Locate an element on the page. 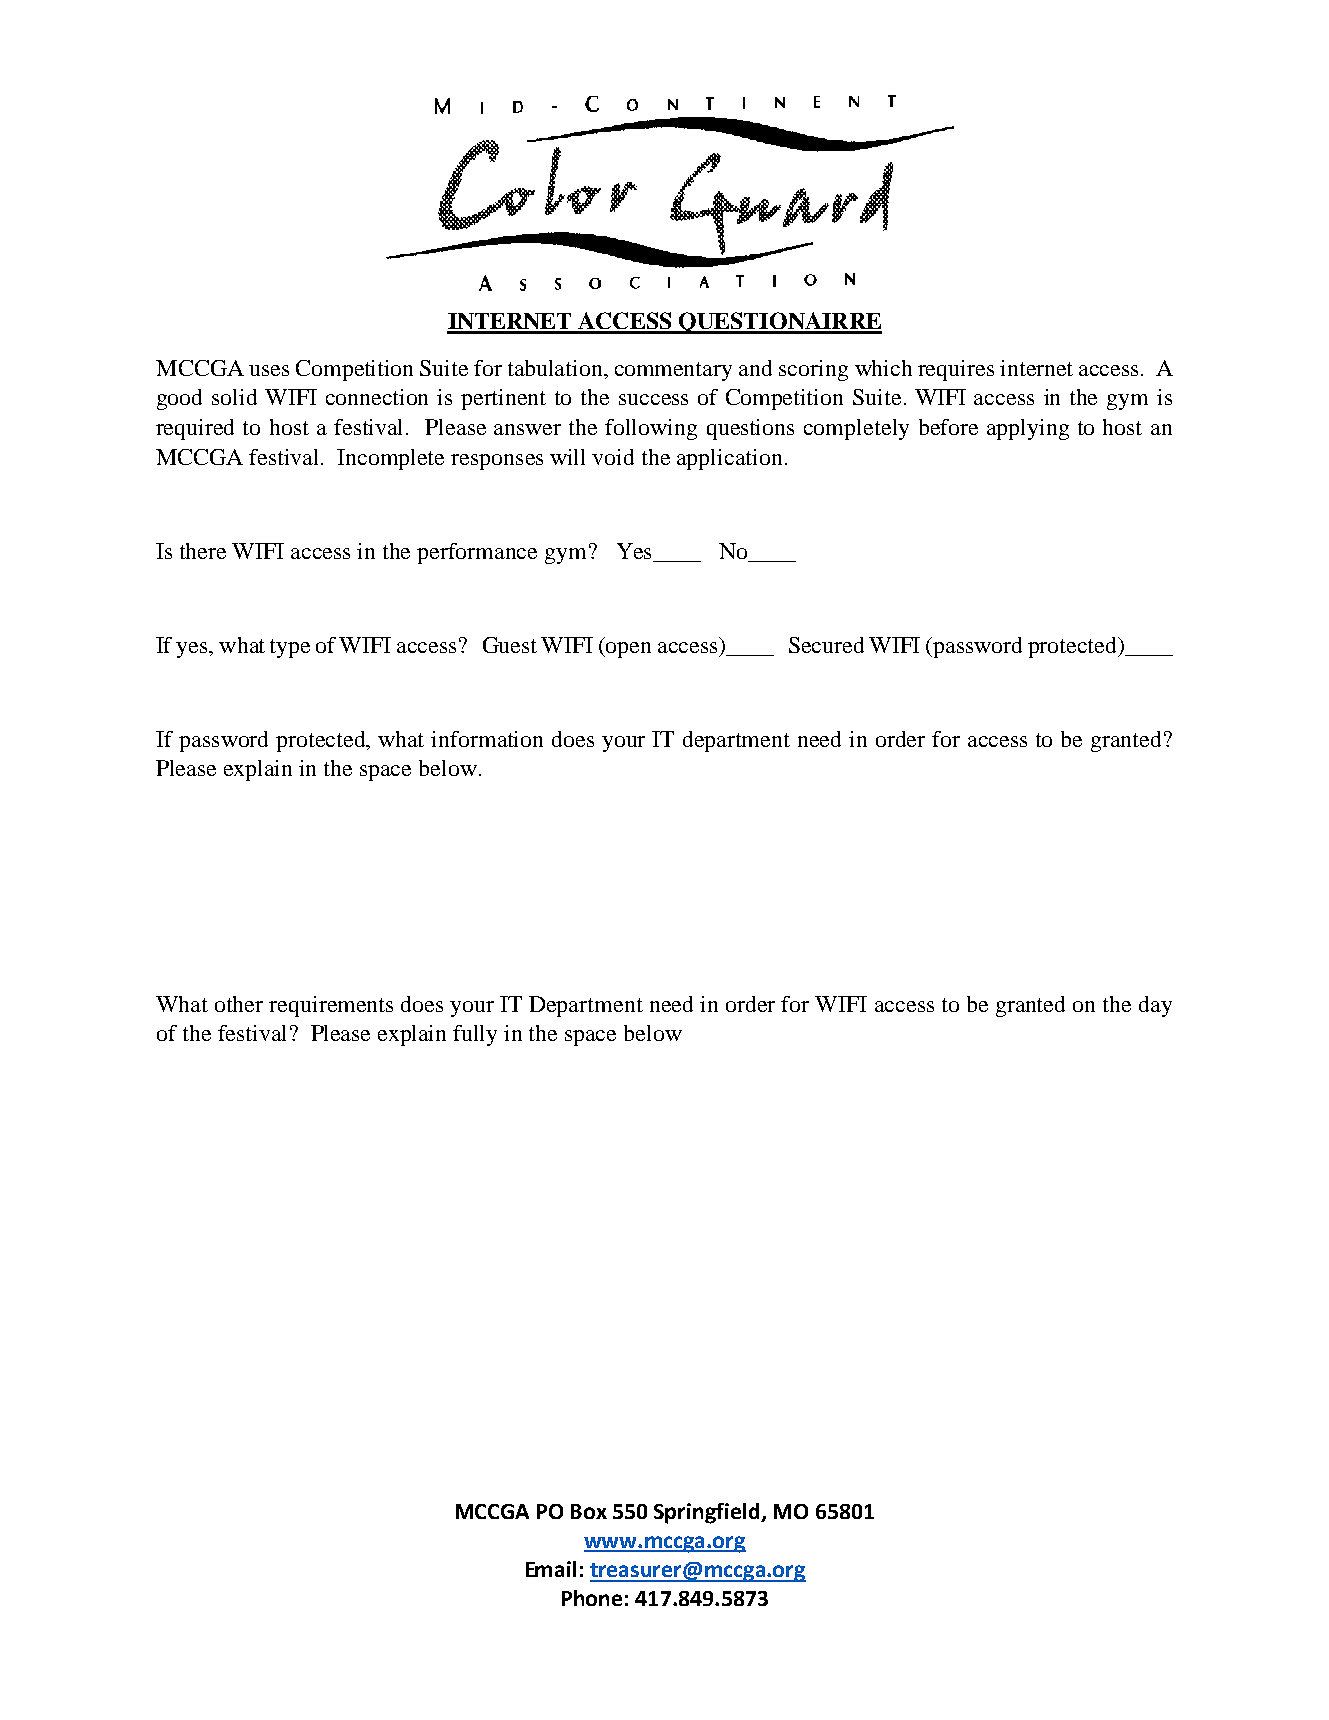  uses is located at coordinates (269, 370).
